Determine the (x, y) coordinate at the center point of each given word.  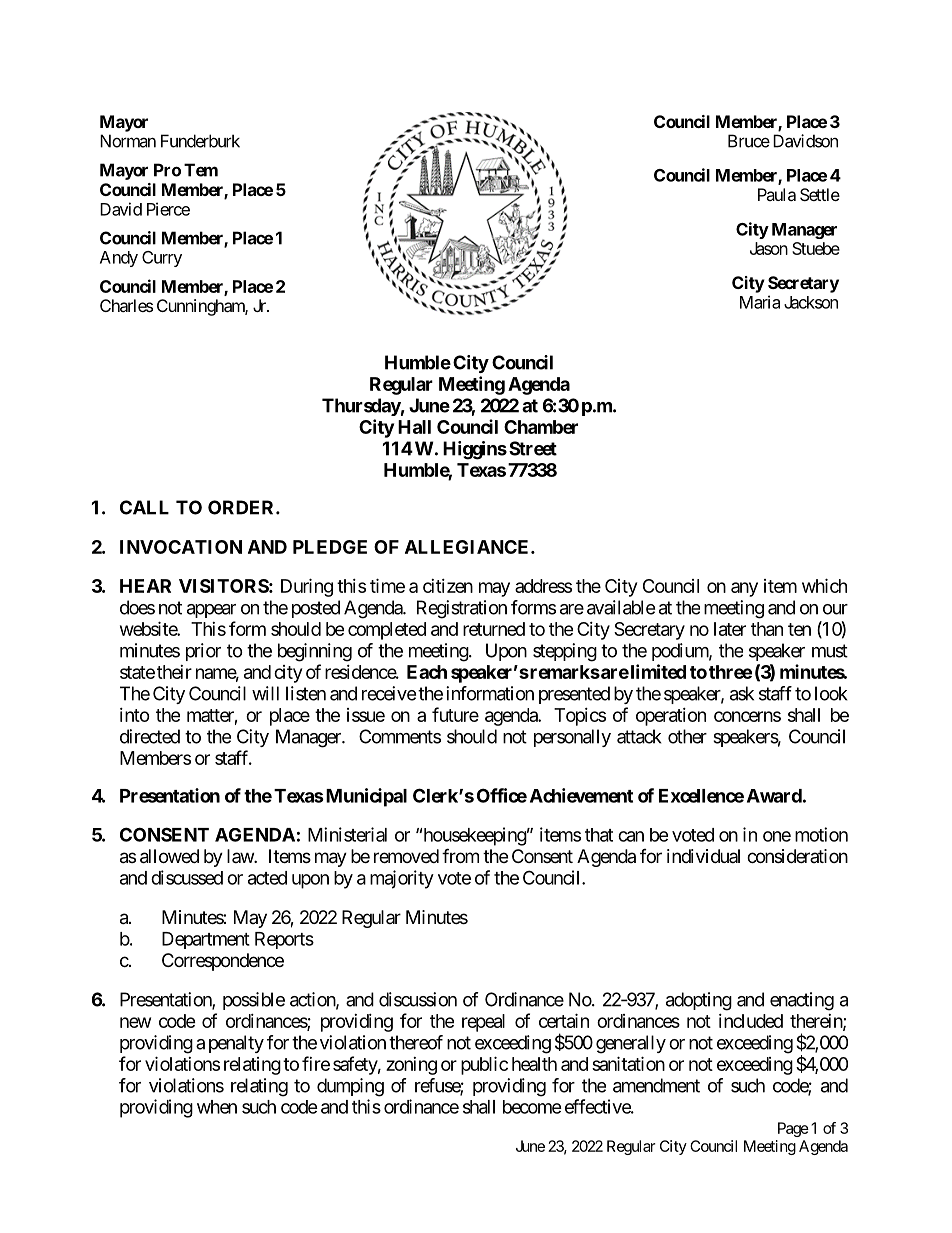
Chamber (541, 427)
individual (703, 856)
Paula (777, 194)
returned (494, 629)
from (460, 855)
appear (211, 611)
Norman (128, 141)
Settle (820, 194)
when (217, 1107)
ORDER (242, 507)
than (767, 629)
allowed (169, 856)
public (484, 1065)
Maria (760, 302)
